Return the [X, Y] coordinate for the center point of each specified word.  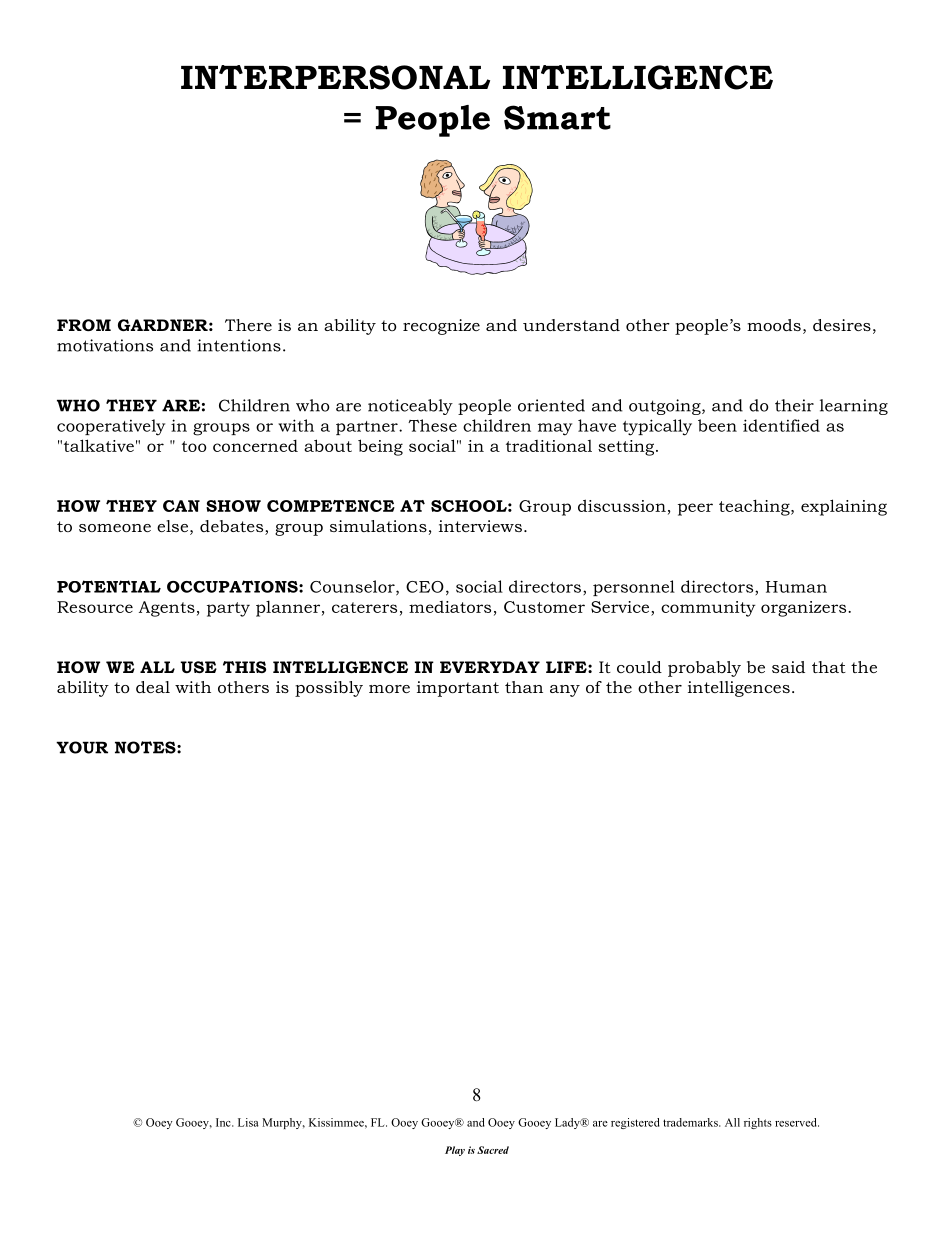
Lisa [248, 1122]
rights [758, 1123]
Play [455, 1151]
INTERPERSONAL [335, 77]
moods [774, 325]
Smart [557, 117]
